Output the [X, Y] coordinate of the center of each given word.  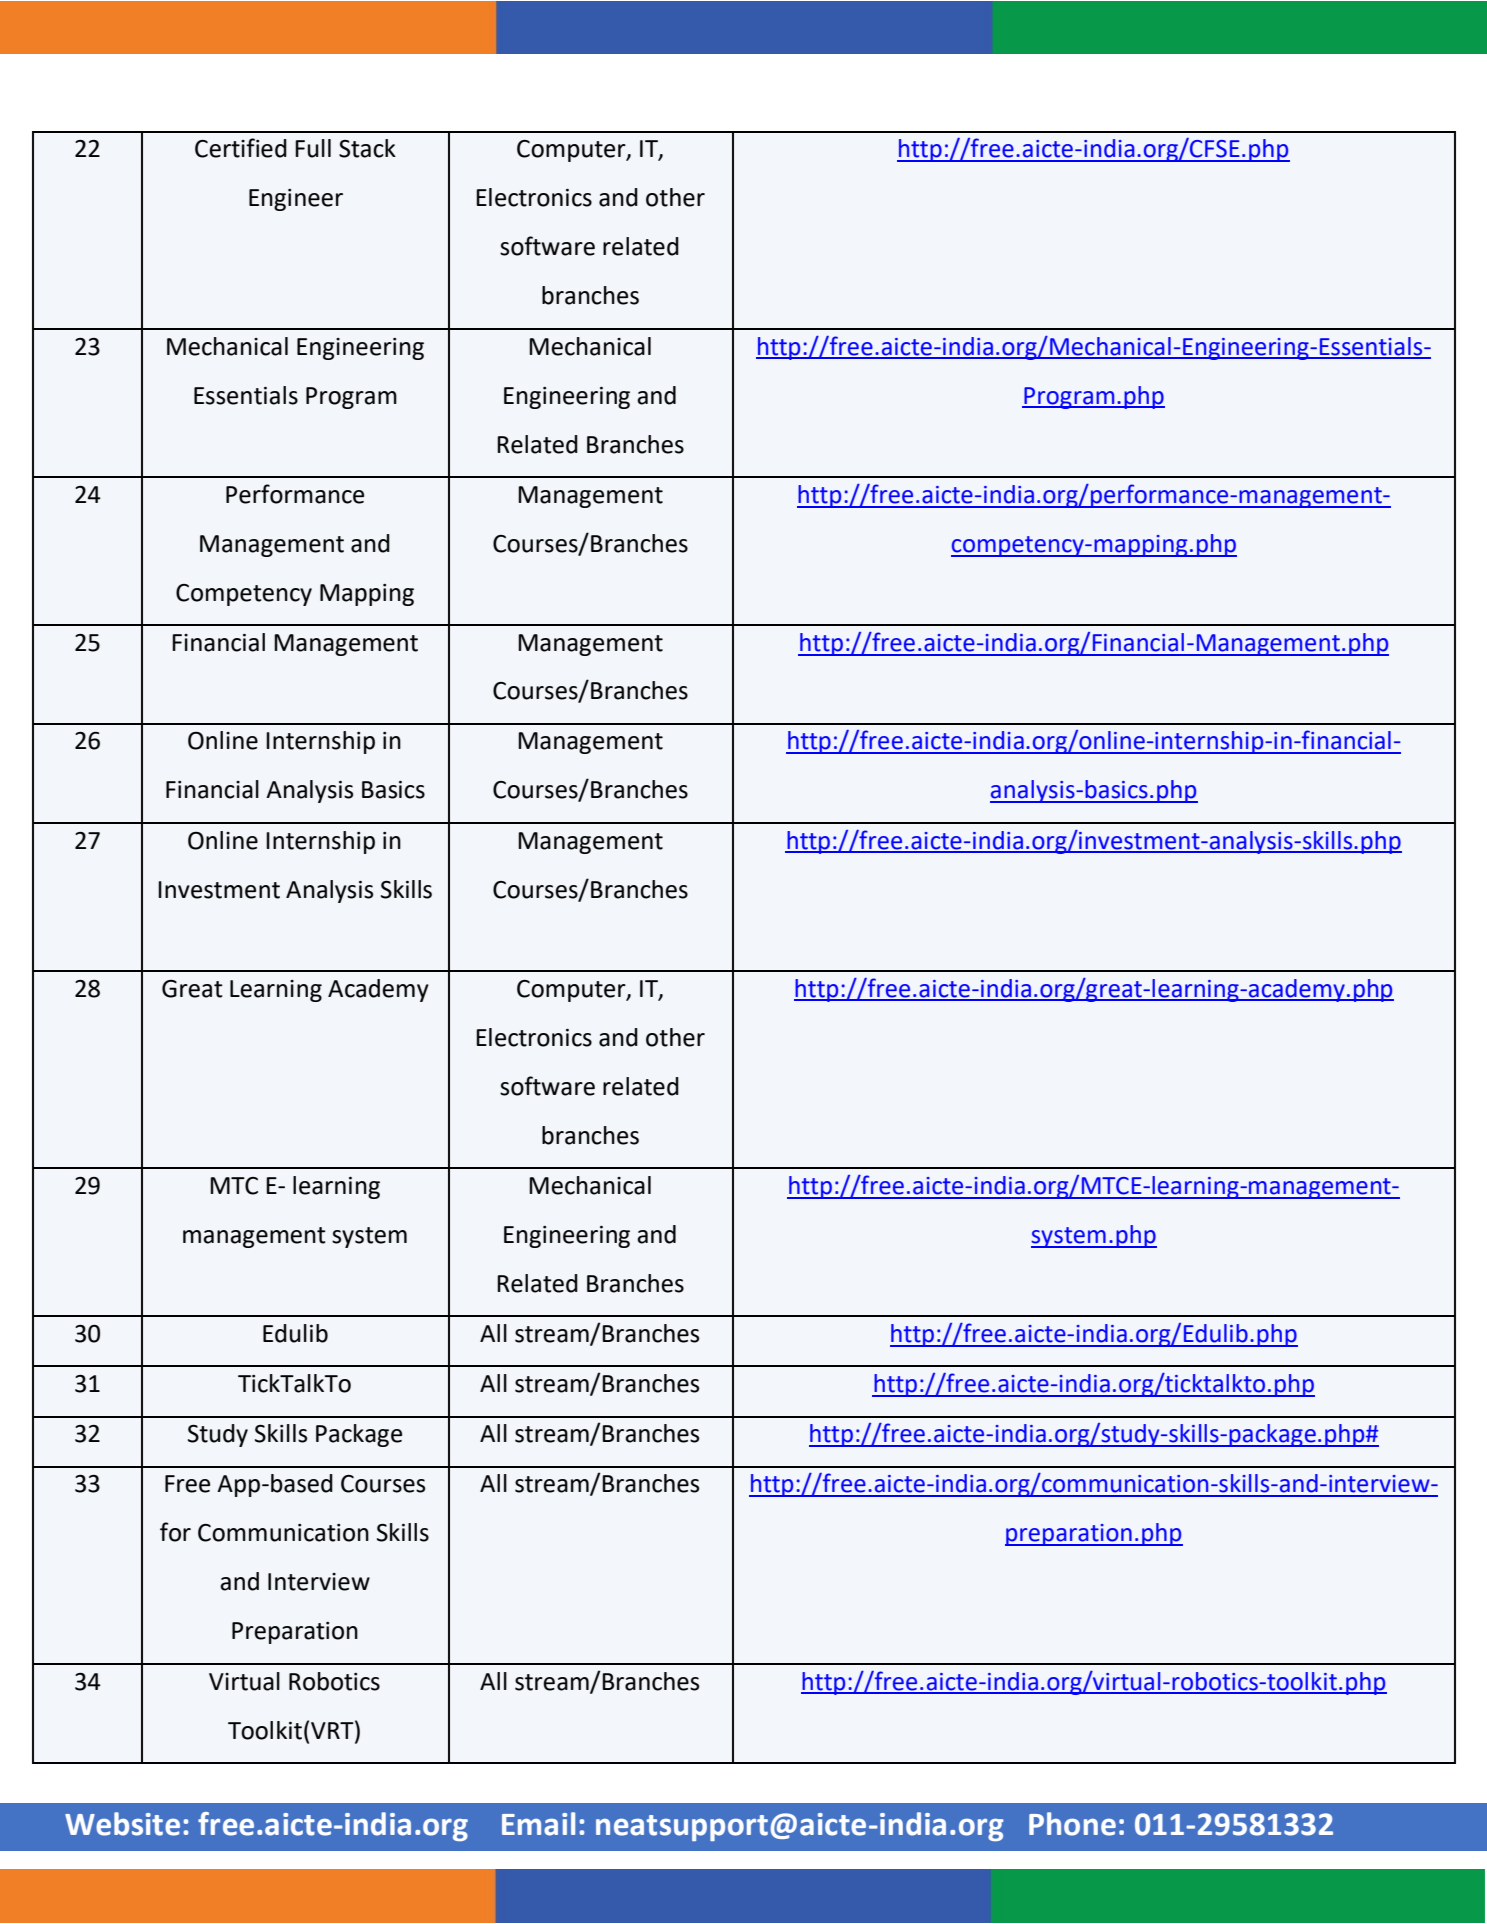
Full [313, 148]
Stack [367, 148]
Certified [241, 148]
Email [538, 1824]
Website [122, 1824]
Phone [1072, 1824]
